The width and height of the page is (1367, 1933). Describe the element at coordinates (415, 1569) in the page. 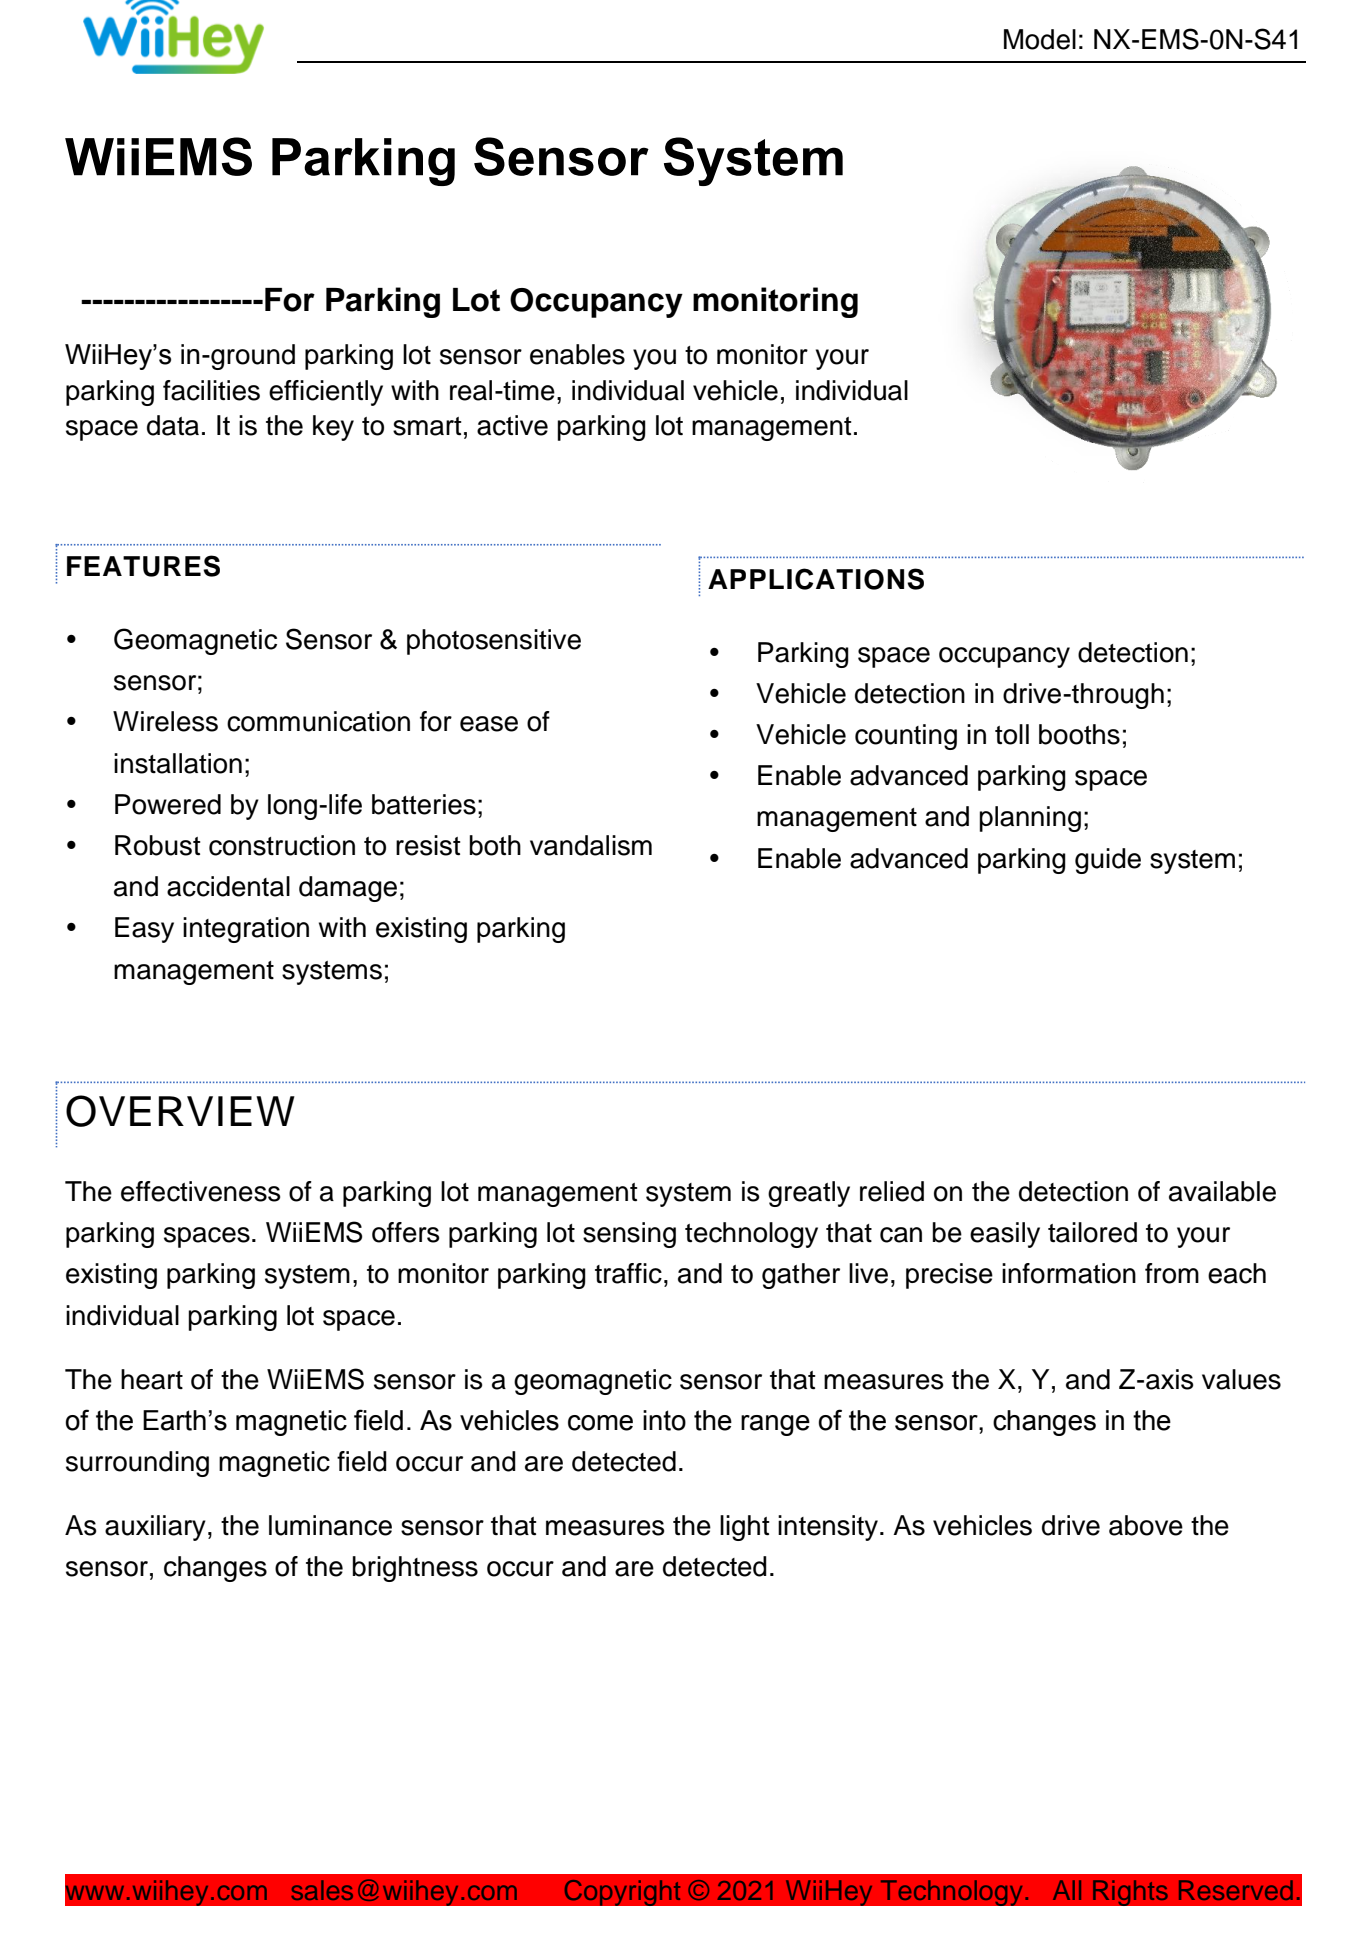

I see `brightness` at that location.
